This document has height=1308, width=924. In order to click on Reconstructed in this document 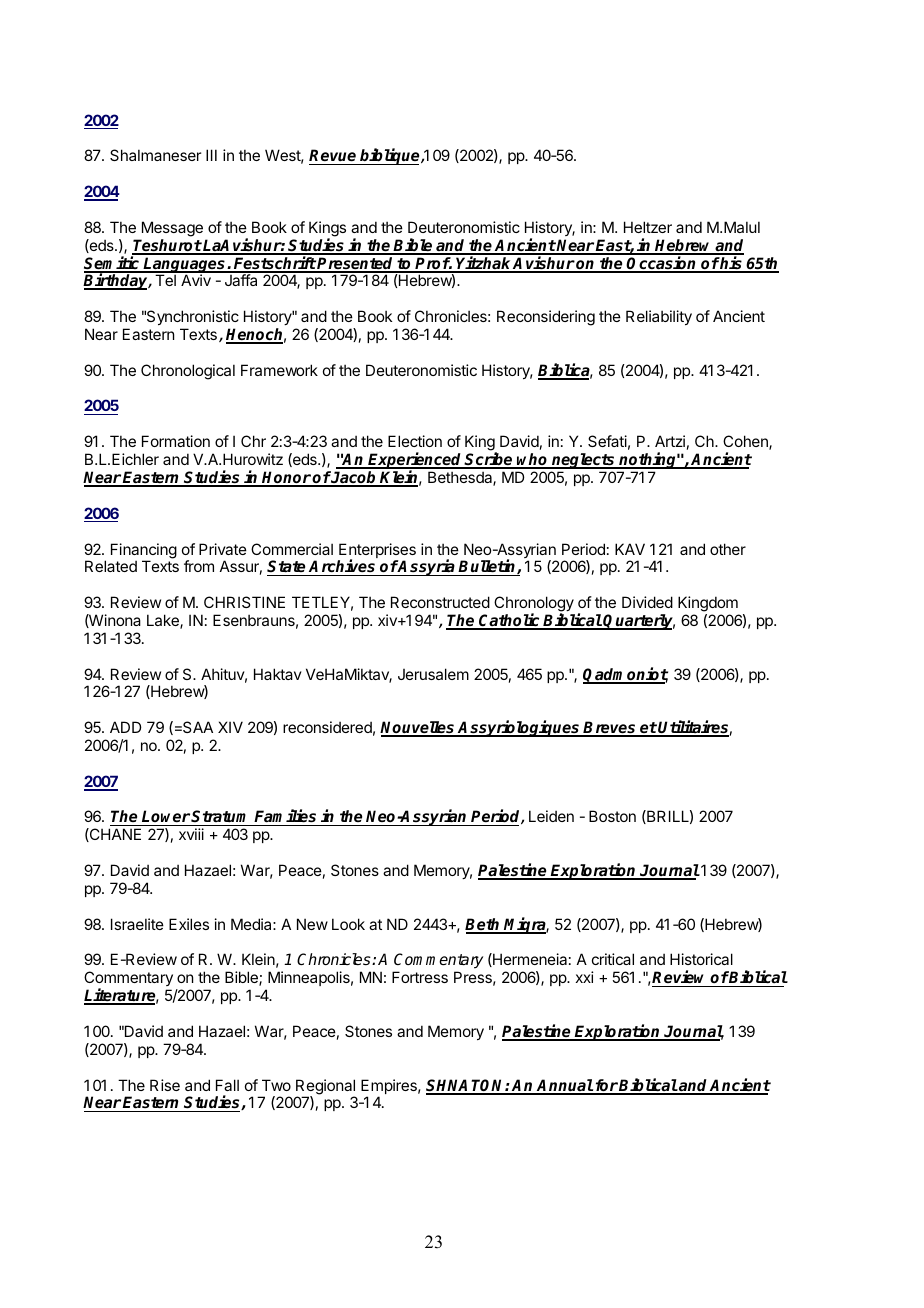, I will do `click(440, 602)`.
